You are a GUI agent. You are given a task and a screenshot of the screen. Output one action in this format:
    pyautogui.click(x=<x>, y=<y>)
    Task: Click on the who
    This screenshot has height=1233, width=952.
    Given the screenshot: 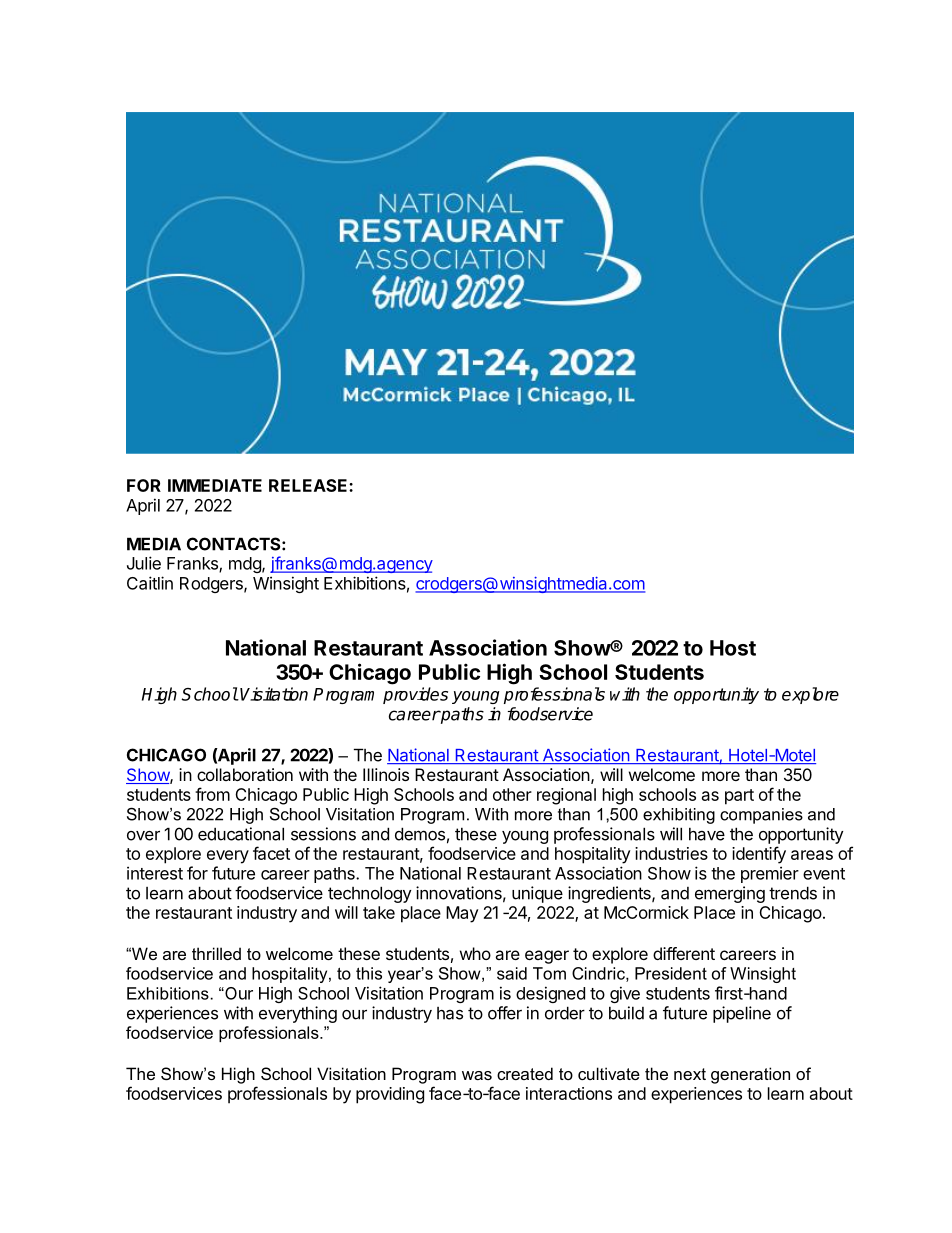 What is the action you would take?
    pyautogui.click(x=475, y=953)
